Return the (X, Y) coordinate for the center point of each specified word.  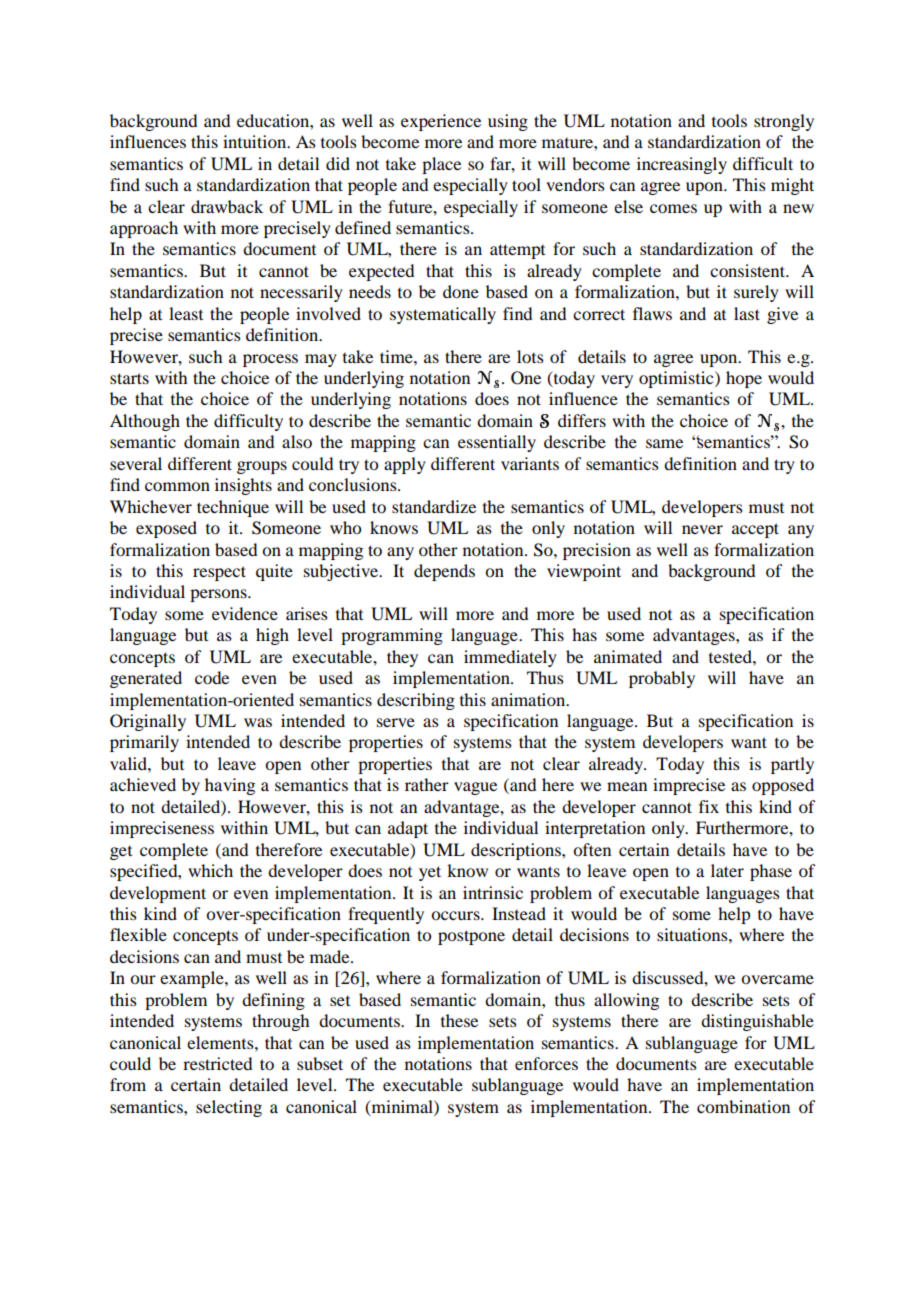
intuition (256, 141)
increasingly (682, 165)
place (441, 165)
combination (743, 1106)
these (459, 1020)
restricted (217, 1063)
